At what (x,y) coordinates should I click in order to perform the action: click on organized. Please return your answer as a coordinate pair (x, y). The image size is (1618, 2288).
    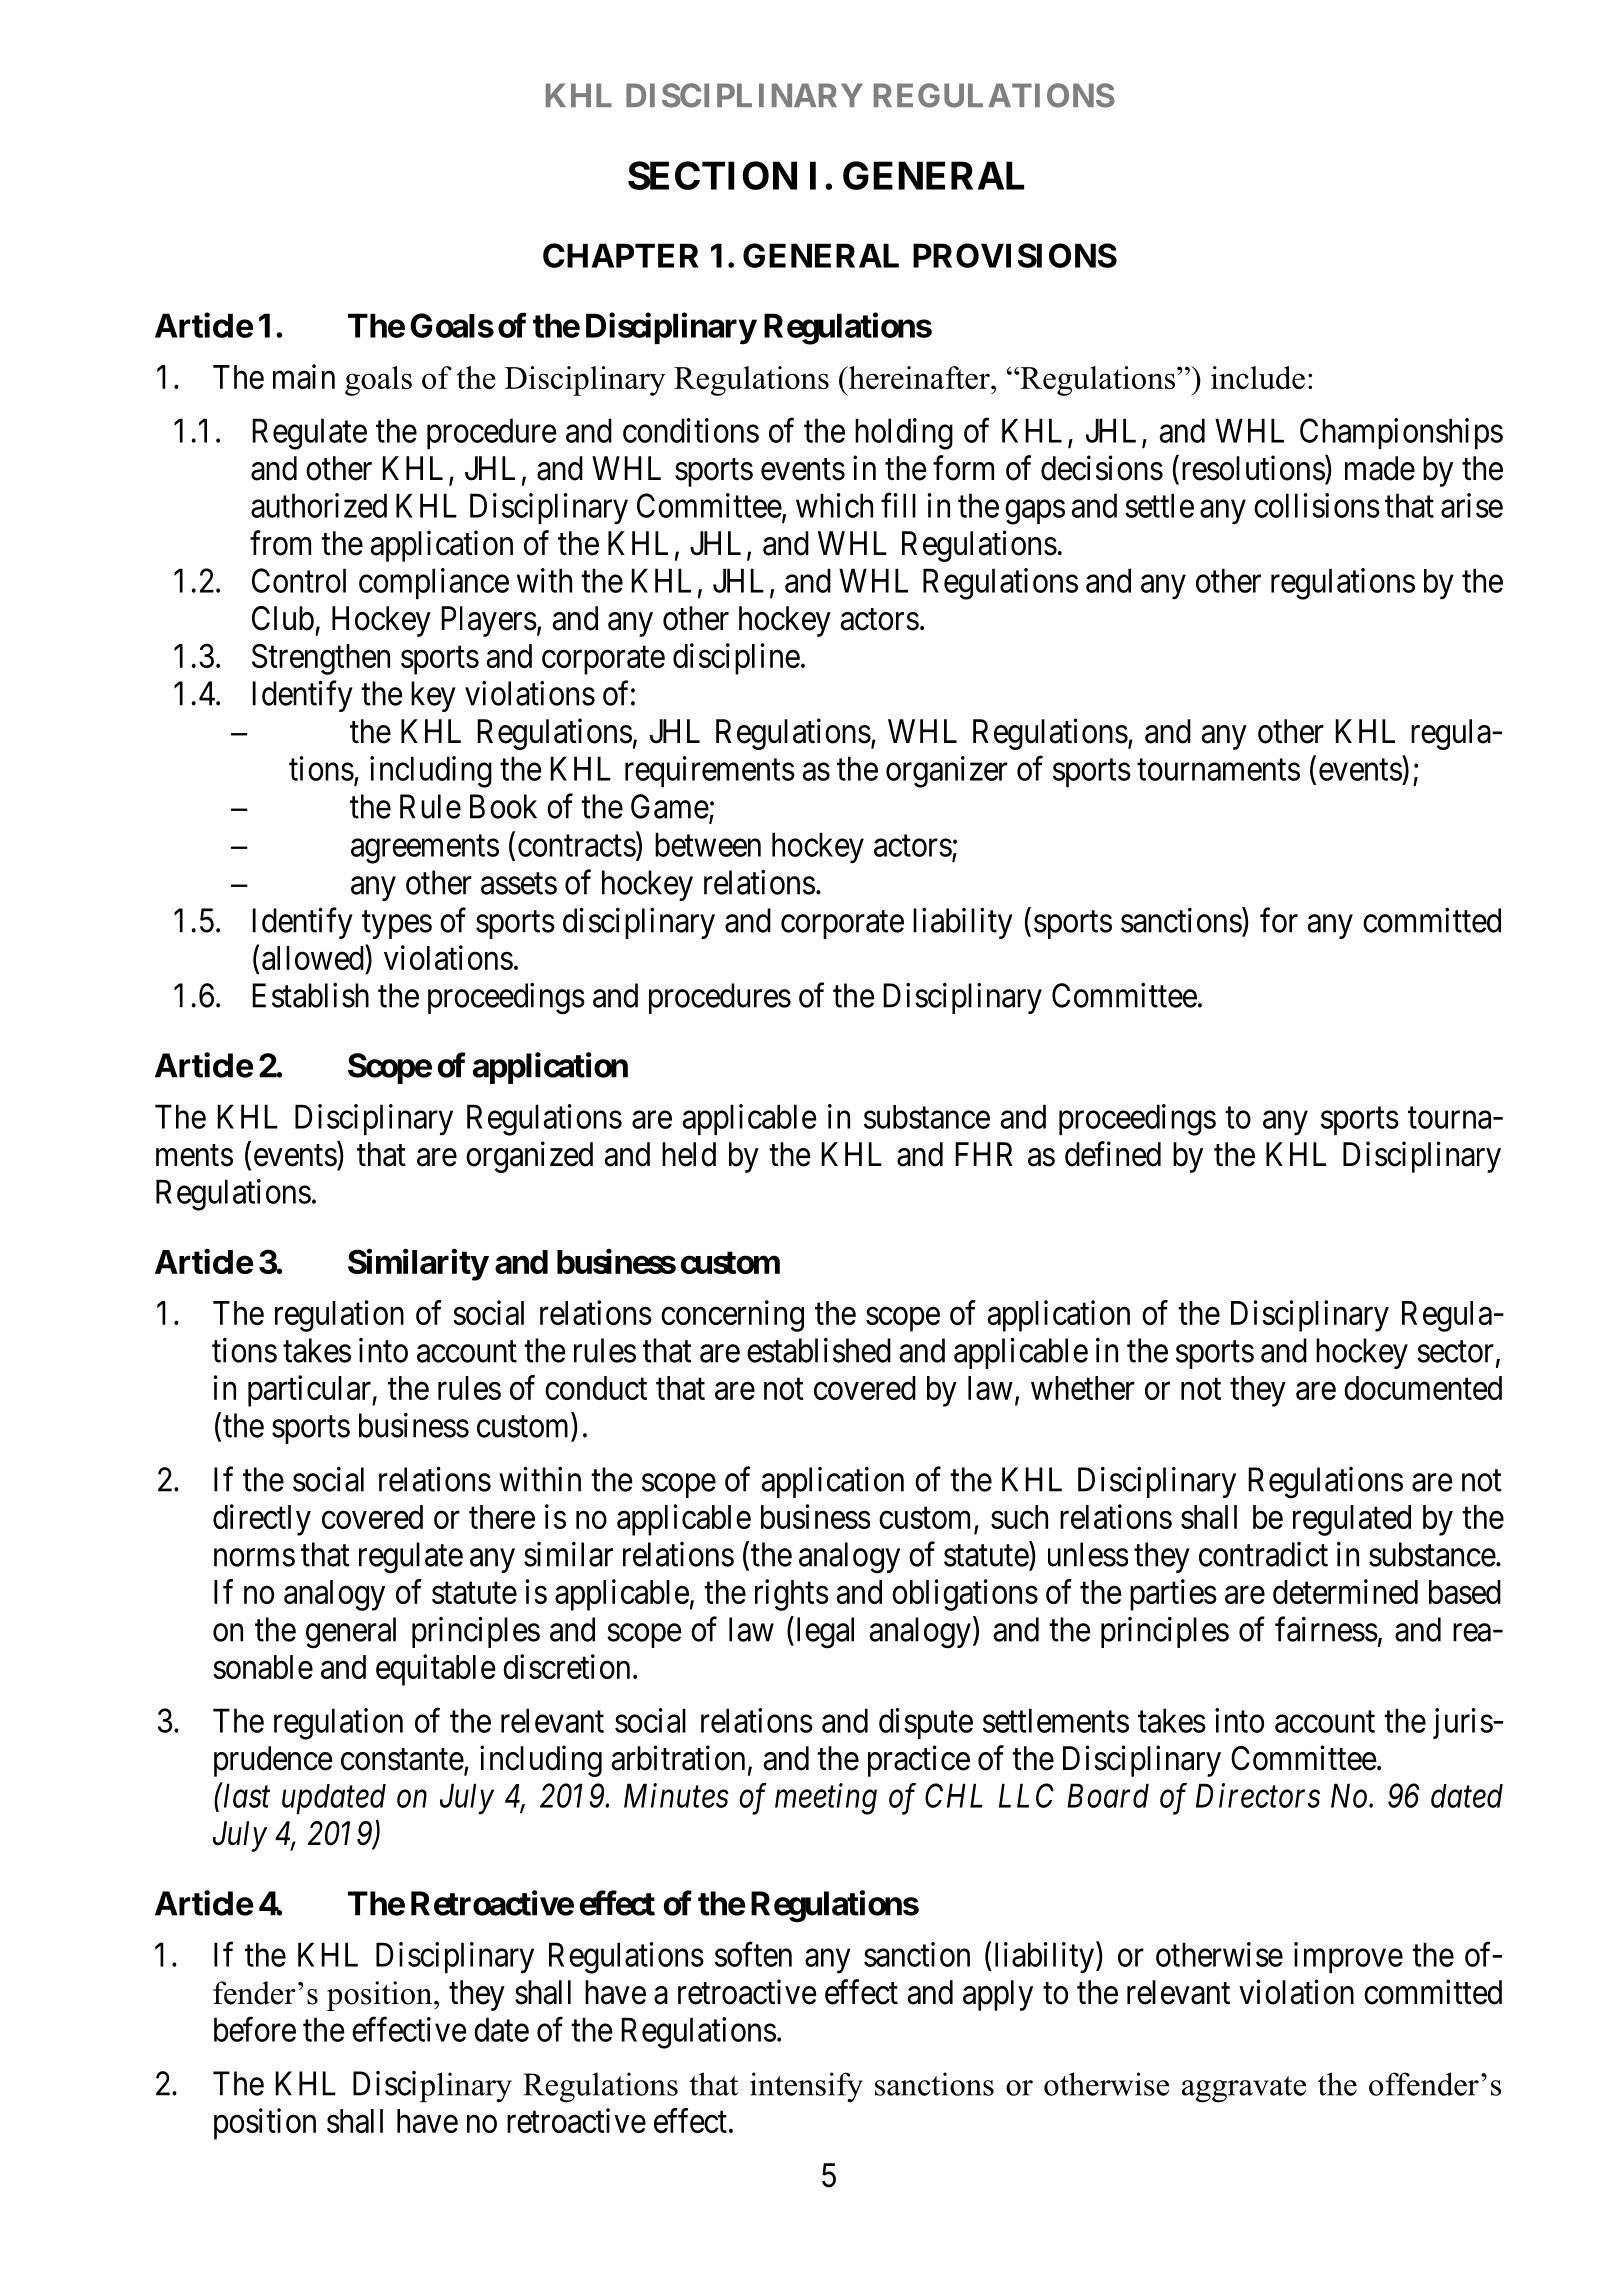
    Looking at the image, I should click on (529, 1157).
